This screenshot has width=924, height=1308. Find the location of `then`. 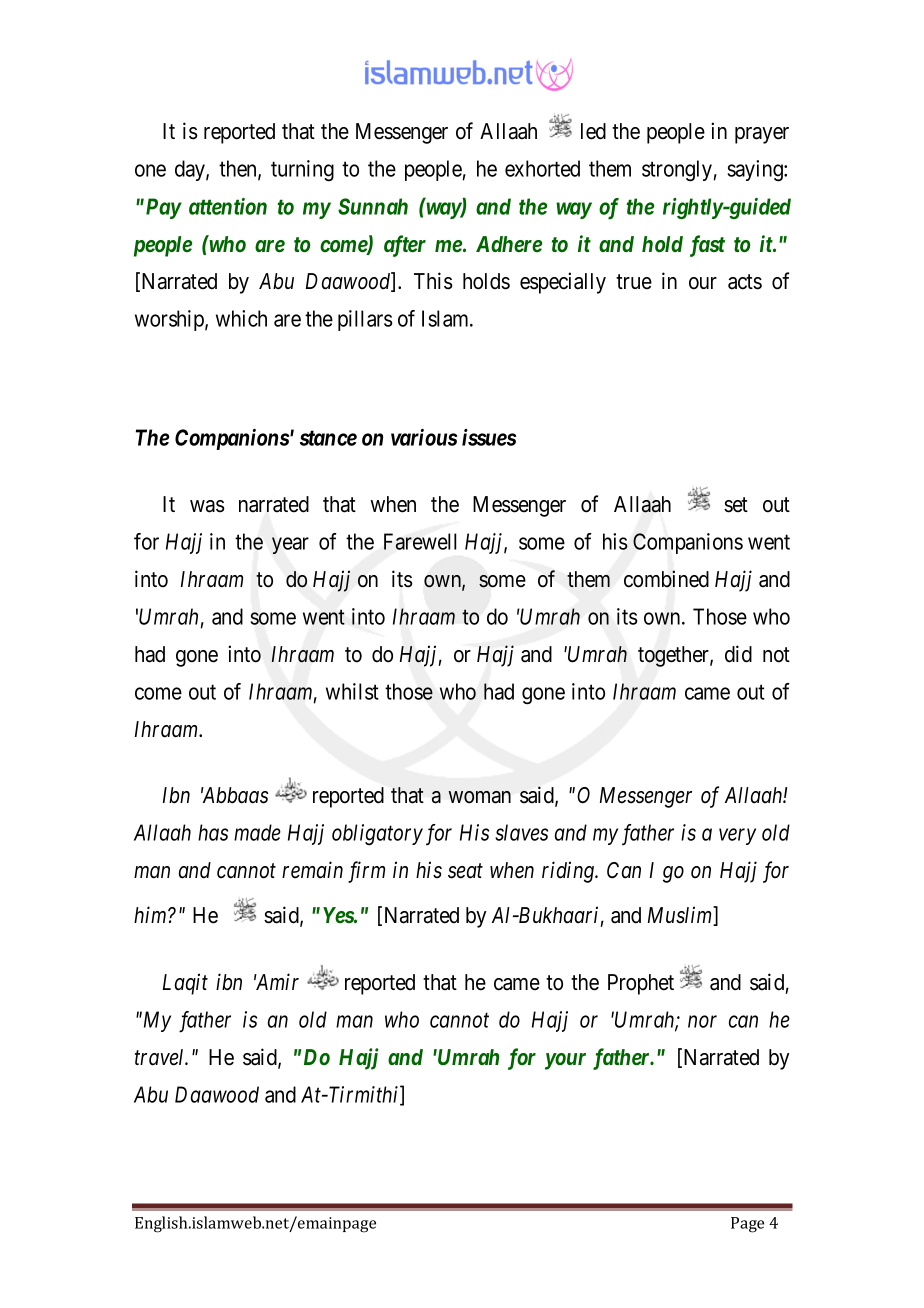

then is located at coordinates (239, 169).
